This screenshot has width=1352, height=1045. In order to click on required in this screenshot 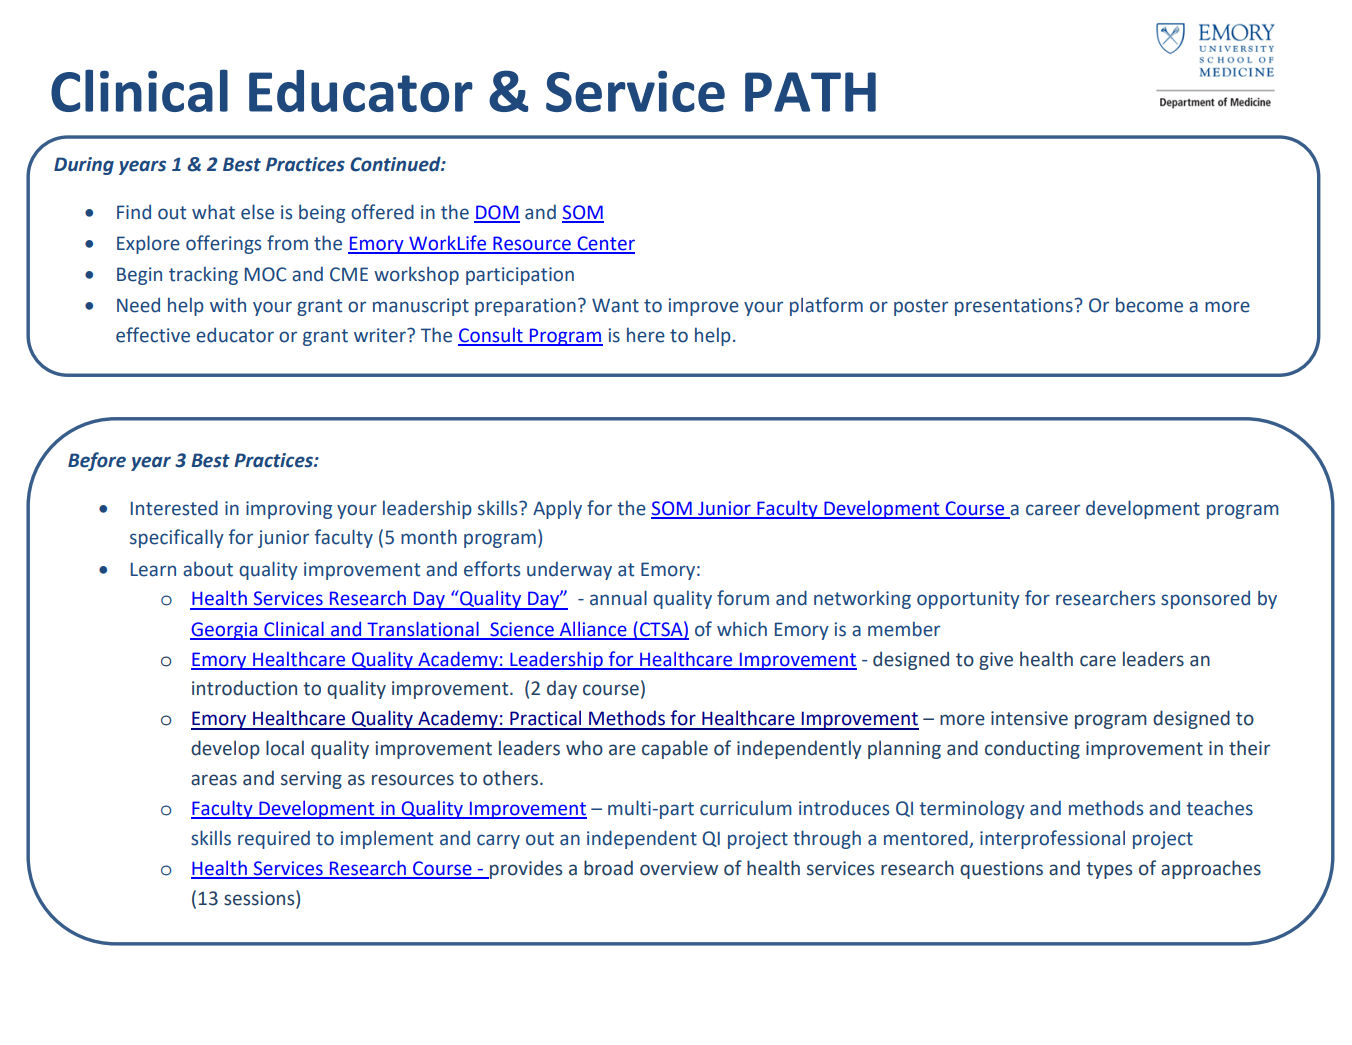, I will do `click(274, 839)`.
